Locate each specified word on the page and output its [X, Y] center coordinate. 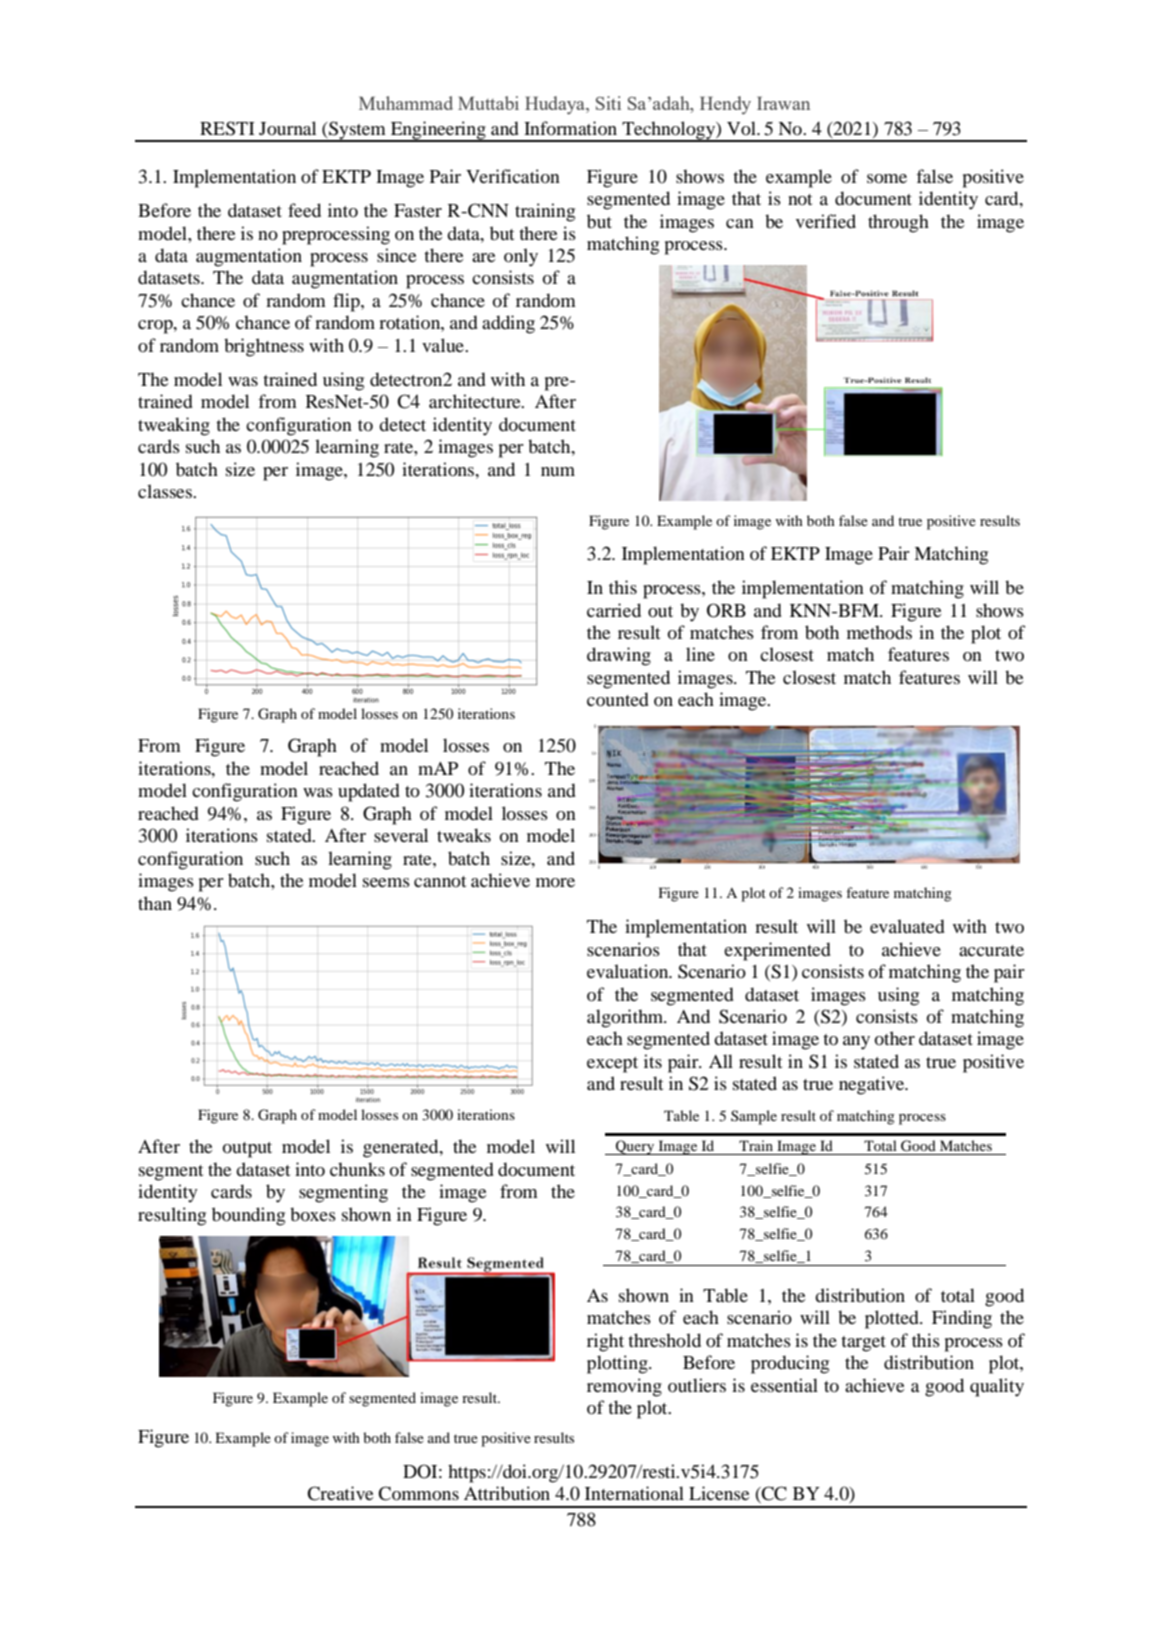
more [555, 882]
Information [570, 128]
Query [635, 1147]
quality [997, 1387]
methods [879, 632]
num [558, 471]
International [634, 1493]
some [887, 178]
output [247, 1150]
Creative [340, 1493]
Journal [287, 128]
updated [369, 792]
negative [873, 1085]
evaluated [907, 926]
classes [166, 491]
